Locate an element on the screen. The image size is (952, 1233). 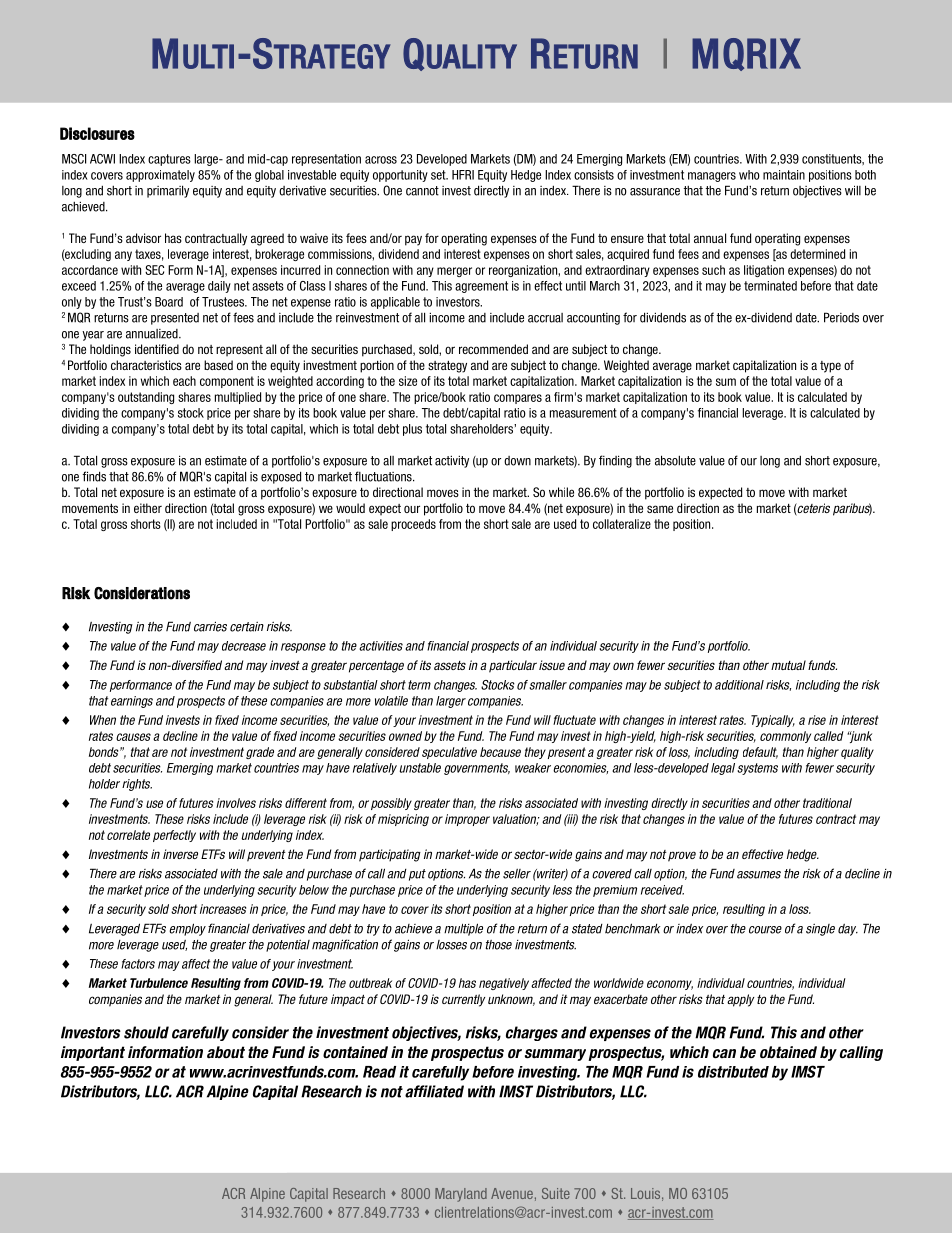
distributed is located at coordinates (733, 1072).
